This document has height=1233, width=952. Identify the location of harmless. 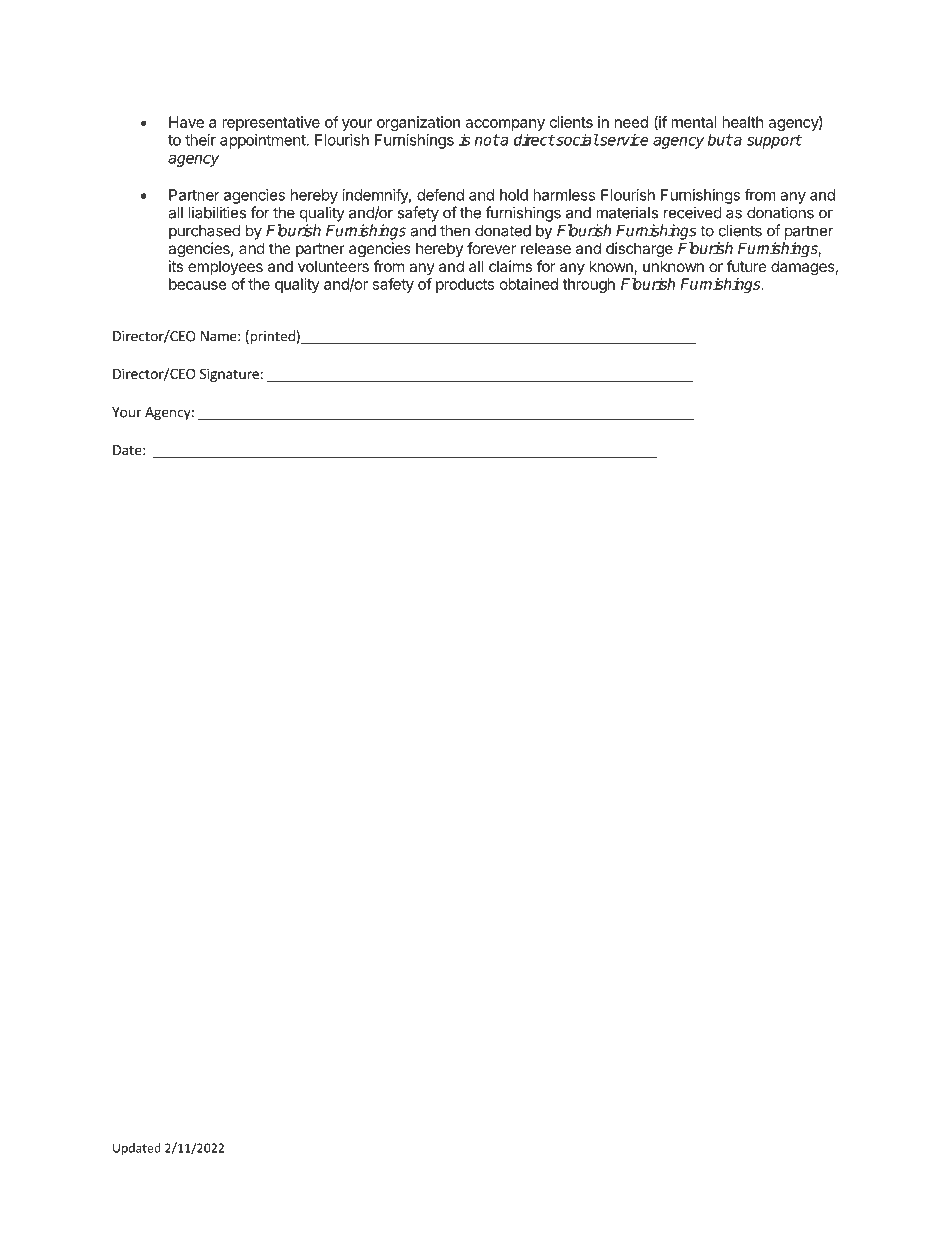
(564, 195).
